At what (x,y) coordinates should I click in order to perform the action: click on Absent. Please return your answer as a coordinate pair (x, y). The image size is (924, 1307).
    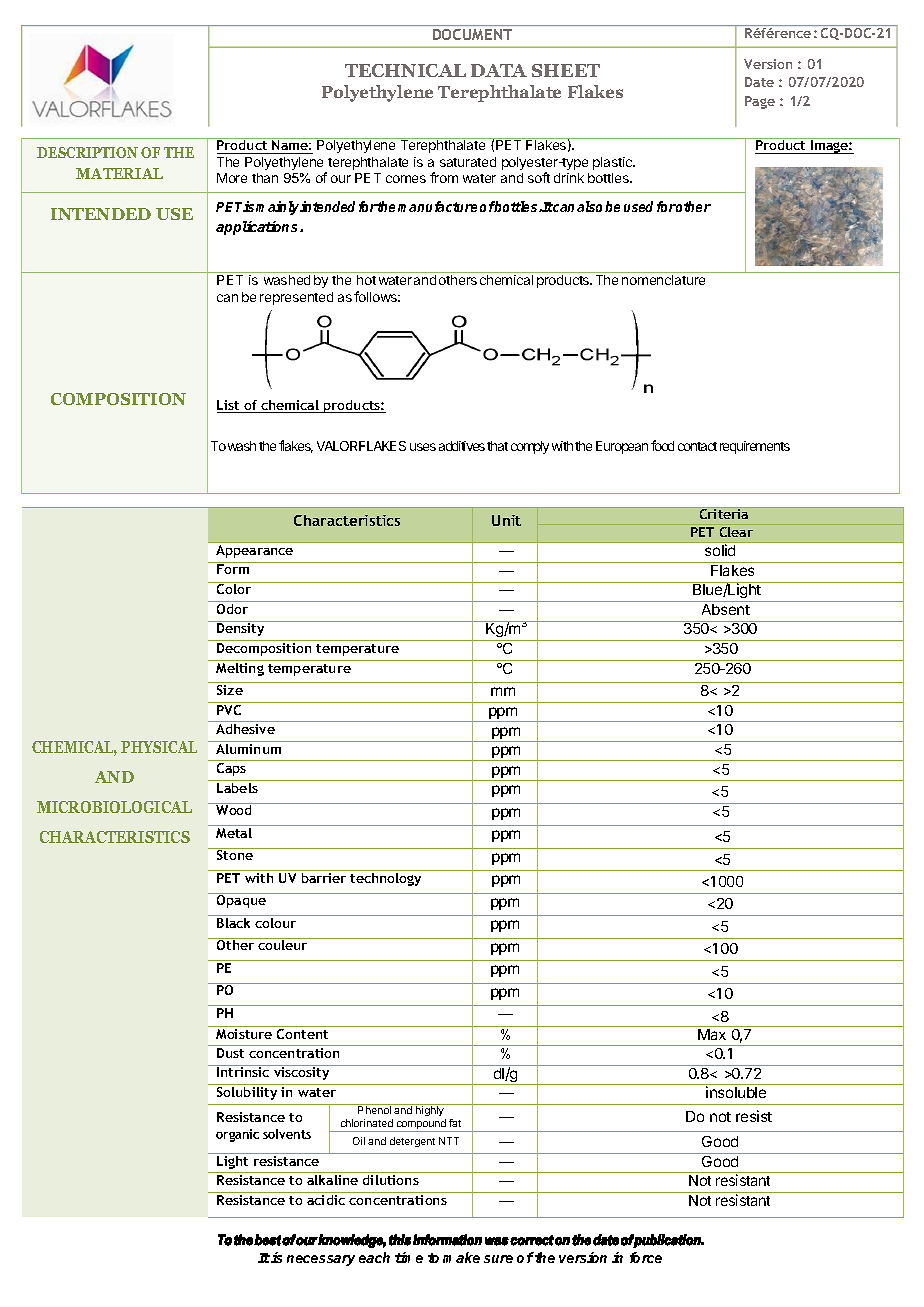
    Looking at the image, I should click on (726, 609).
